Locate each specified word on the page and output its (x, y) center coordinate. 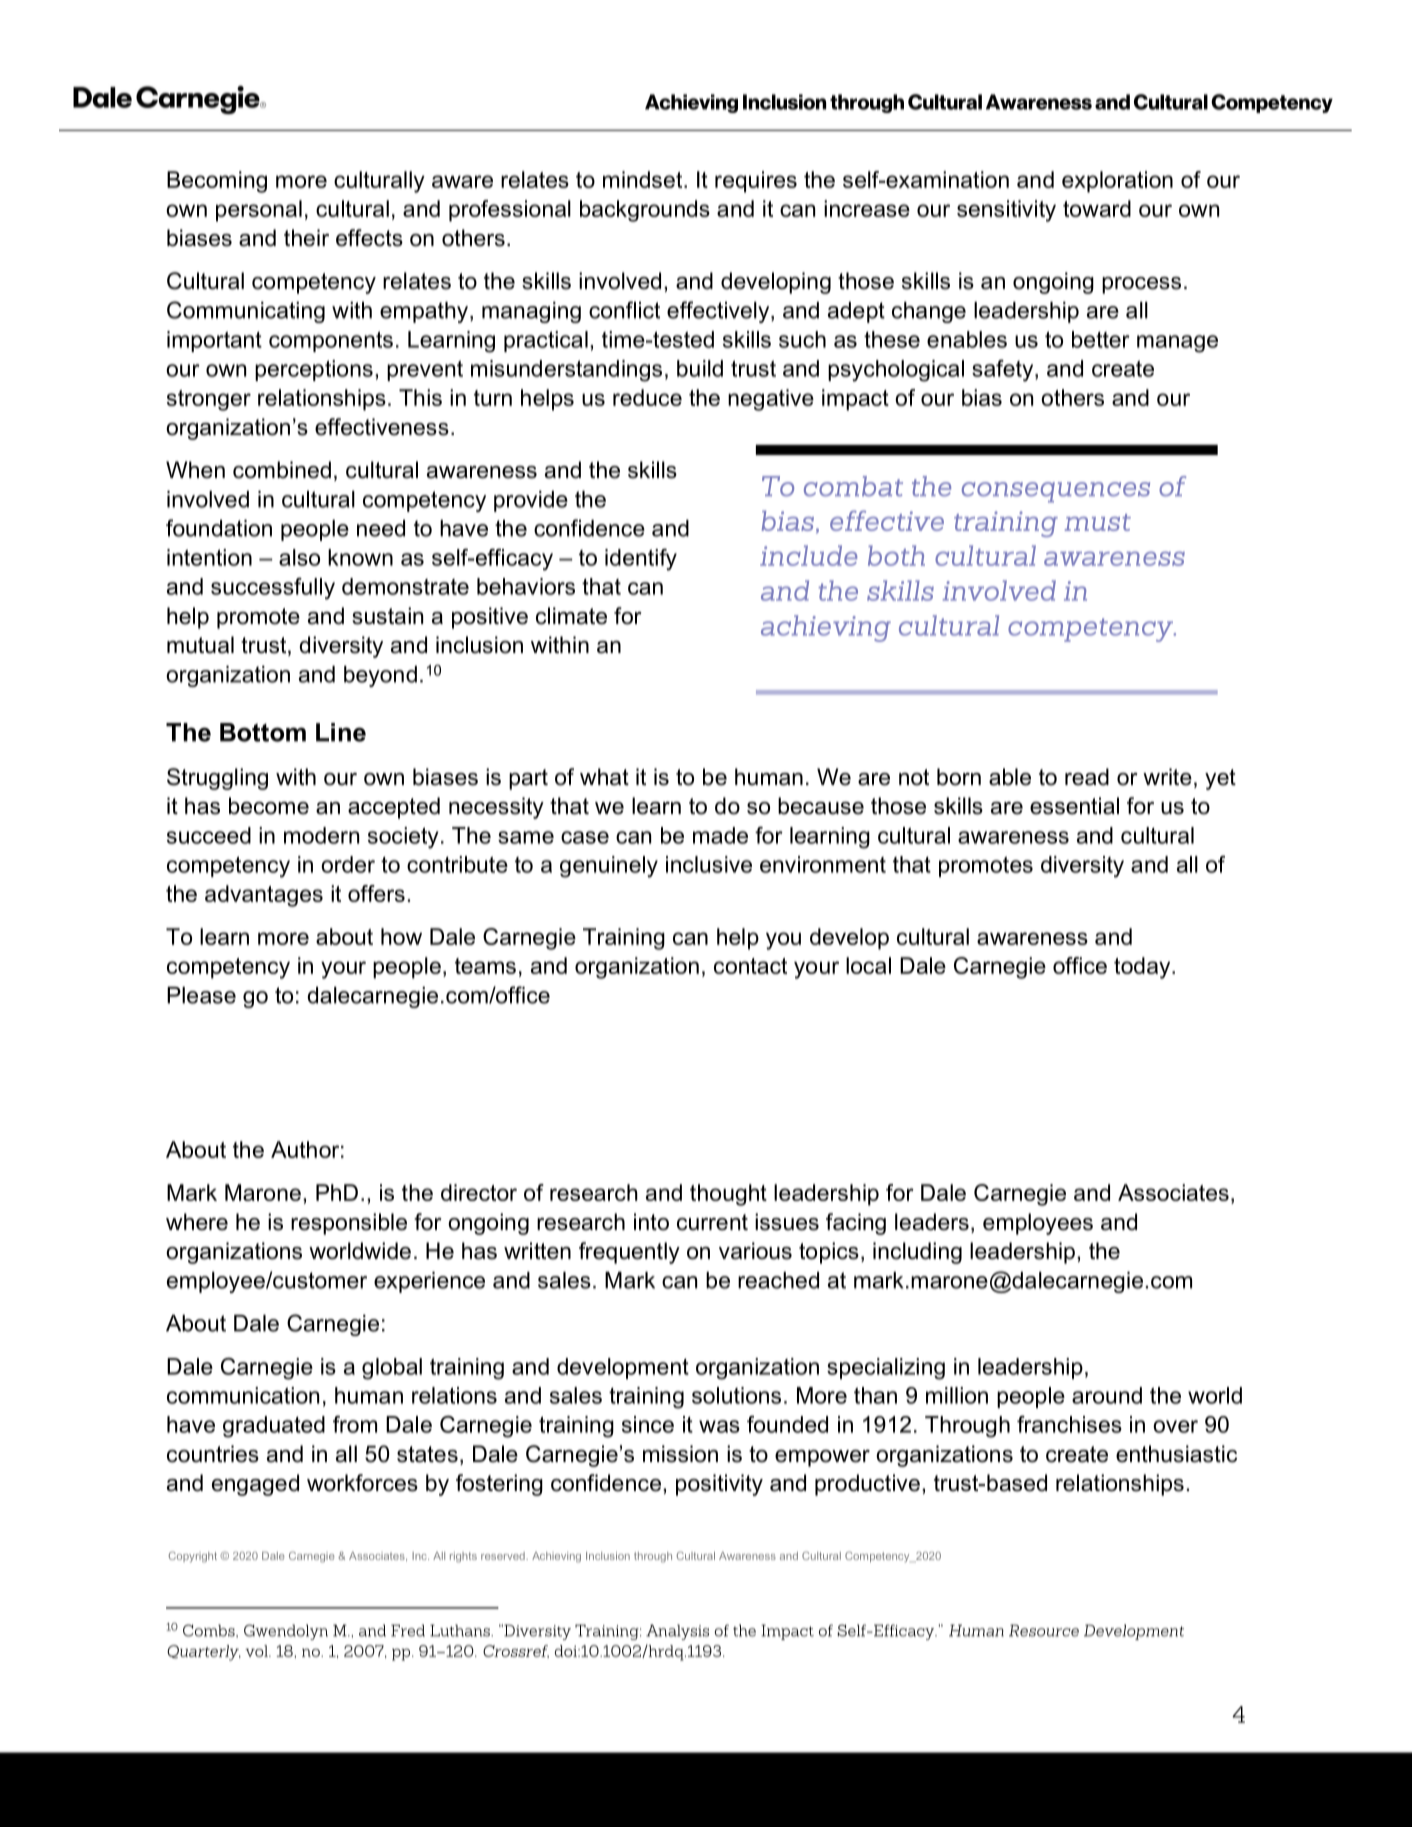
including (917, 1253)
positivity (719, 1485)
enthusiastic (1176, 1454)
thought (728, 1195)
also (299, 557)
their (306, 238)
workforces (362, 1483)
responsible (349, 1224)
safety (1004, 371)
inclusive (709, 864)
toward (1097, 208)
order (348, 864)
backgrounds (645, 211)
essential (1074, 806)
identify (641, 560)
